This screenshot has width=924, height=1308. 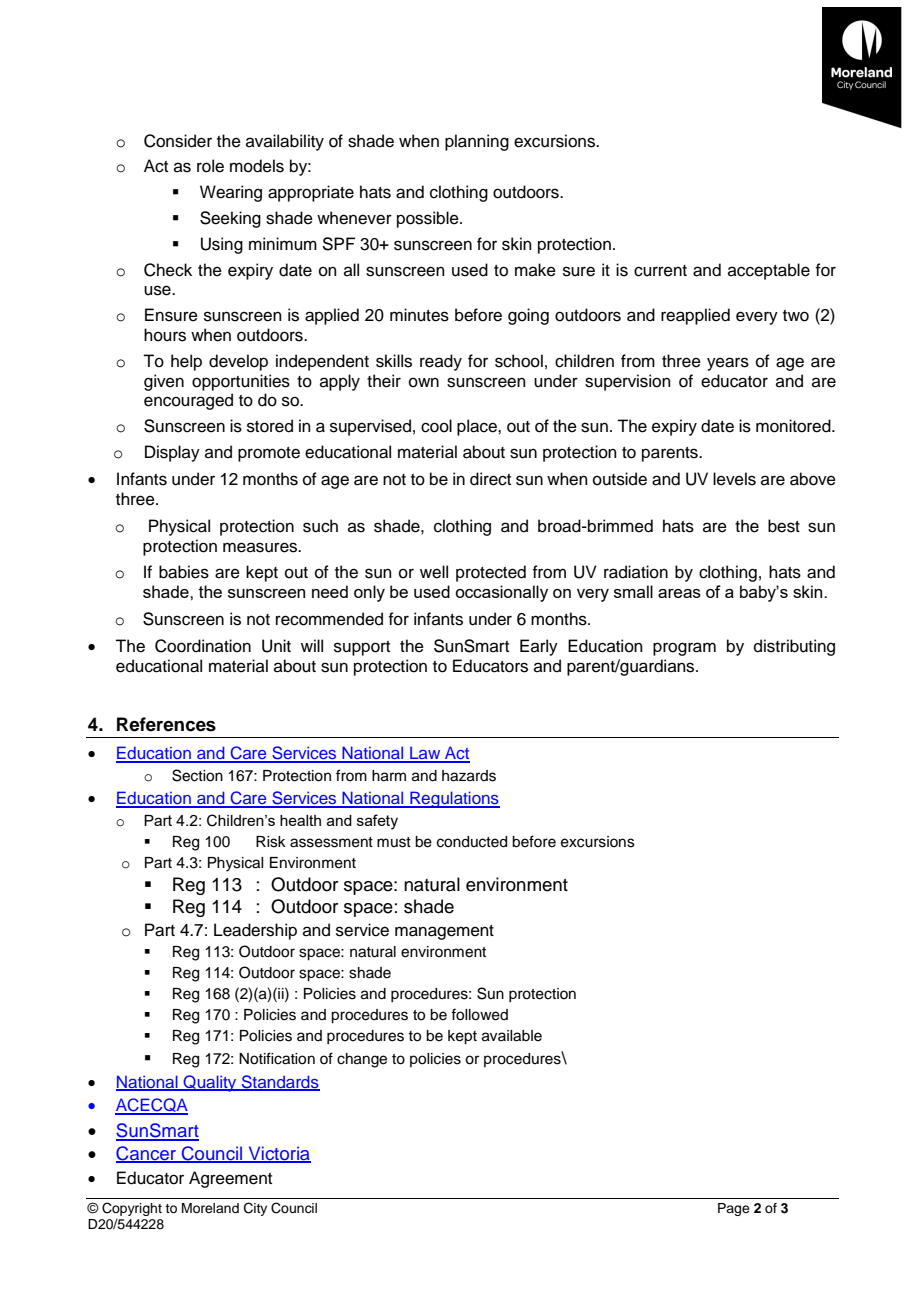 I want to click on planning, so click(x=477, y=142).
